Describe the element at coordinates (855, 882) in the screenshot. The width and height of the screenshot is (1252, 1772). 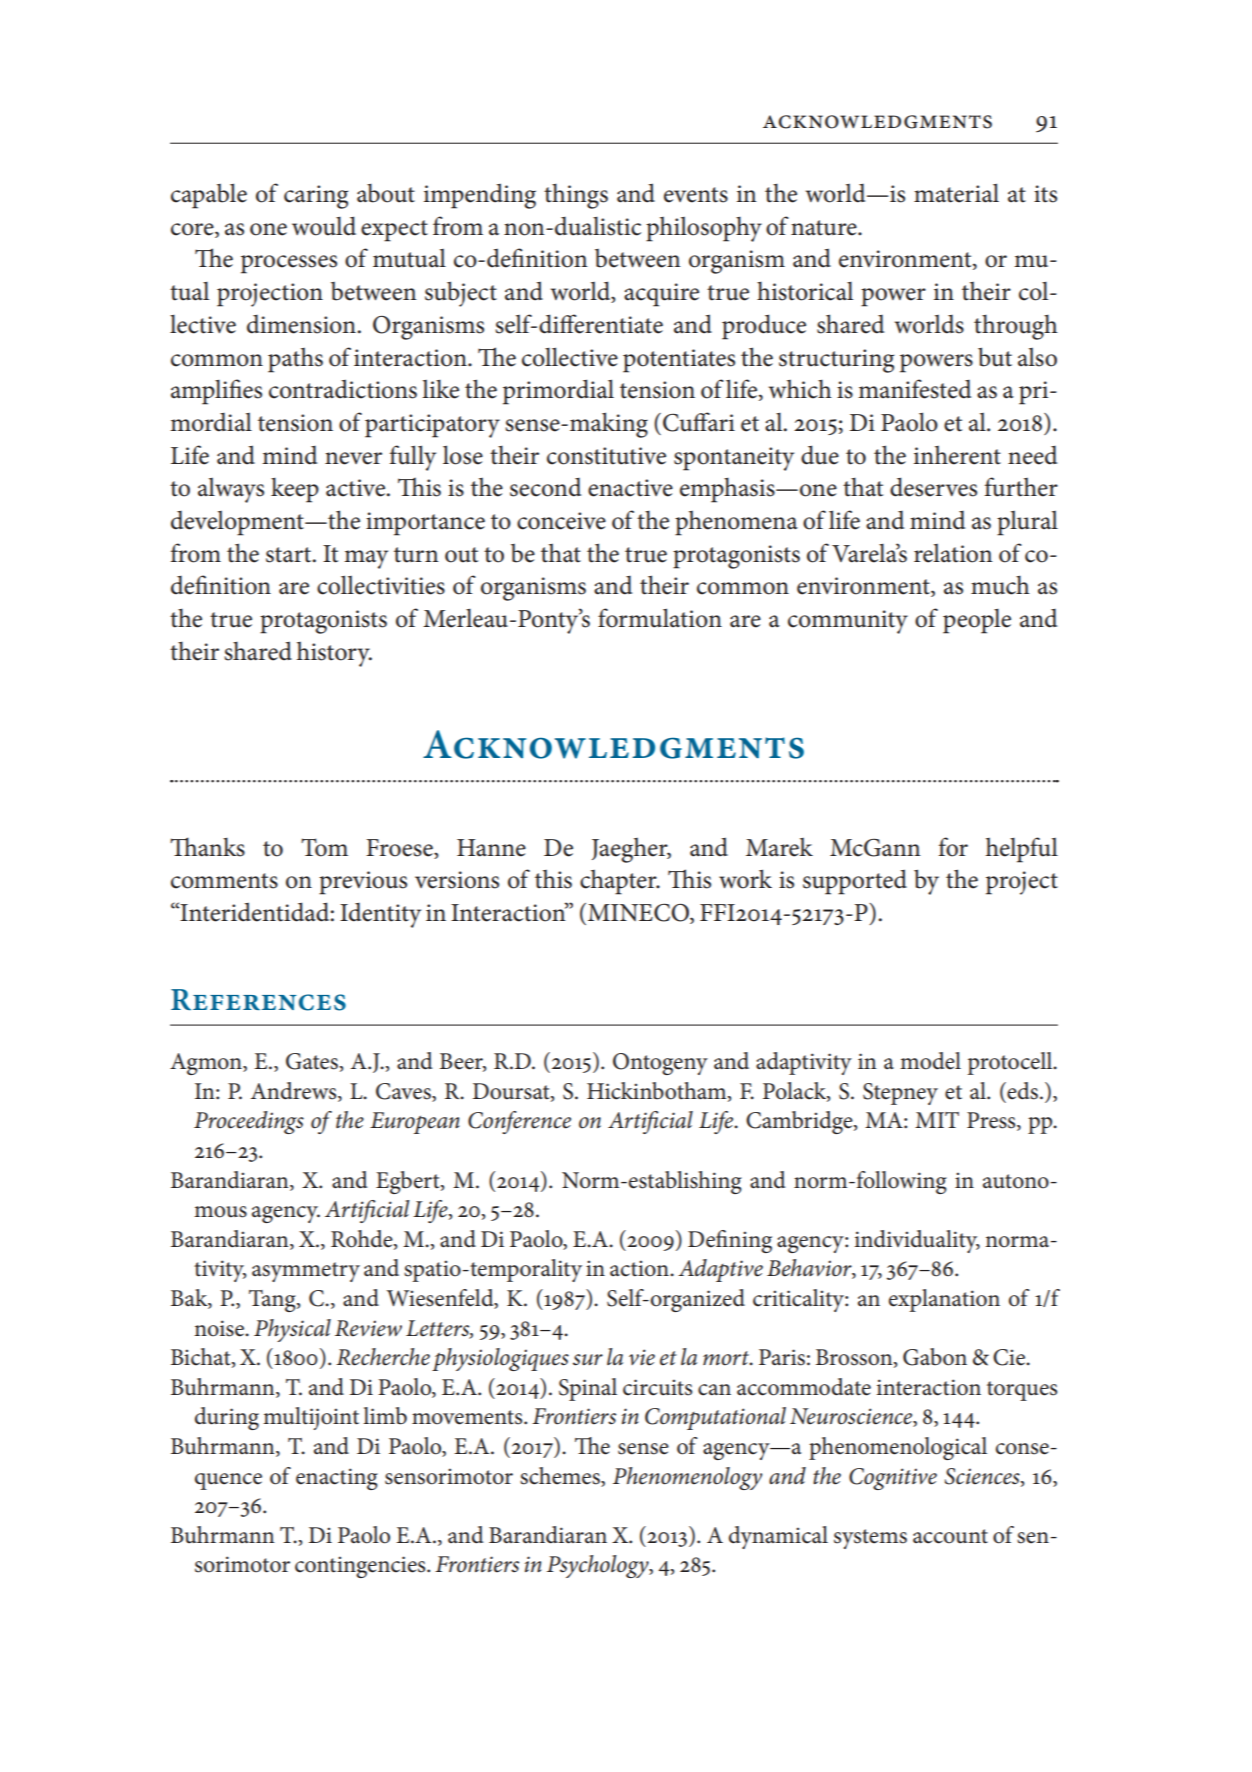
I see `supported` at that location.
